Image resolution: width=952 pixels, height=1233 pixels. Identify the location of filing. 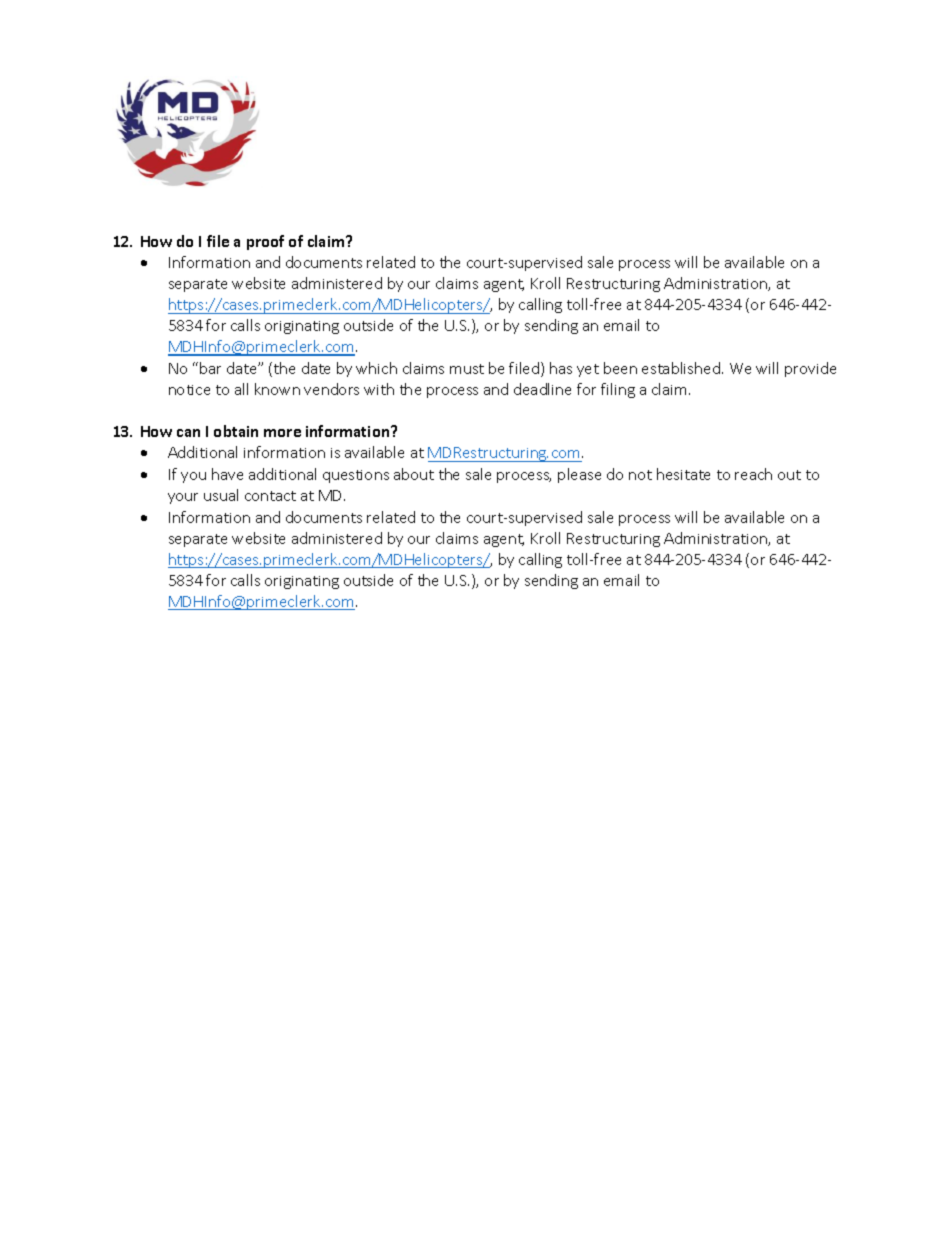
(618, 390).
